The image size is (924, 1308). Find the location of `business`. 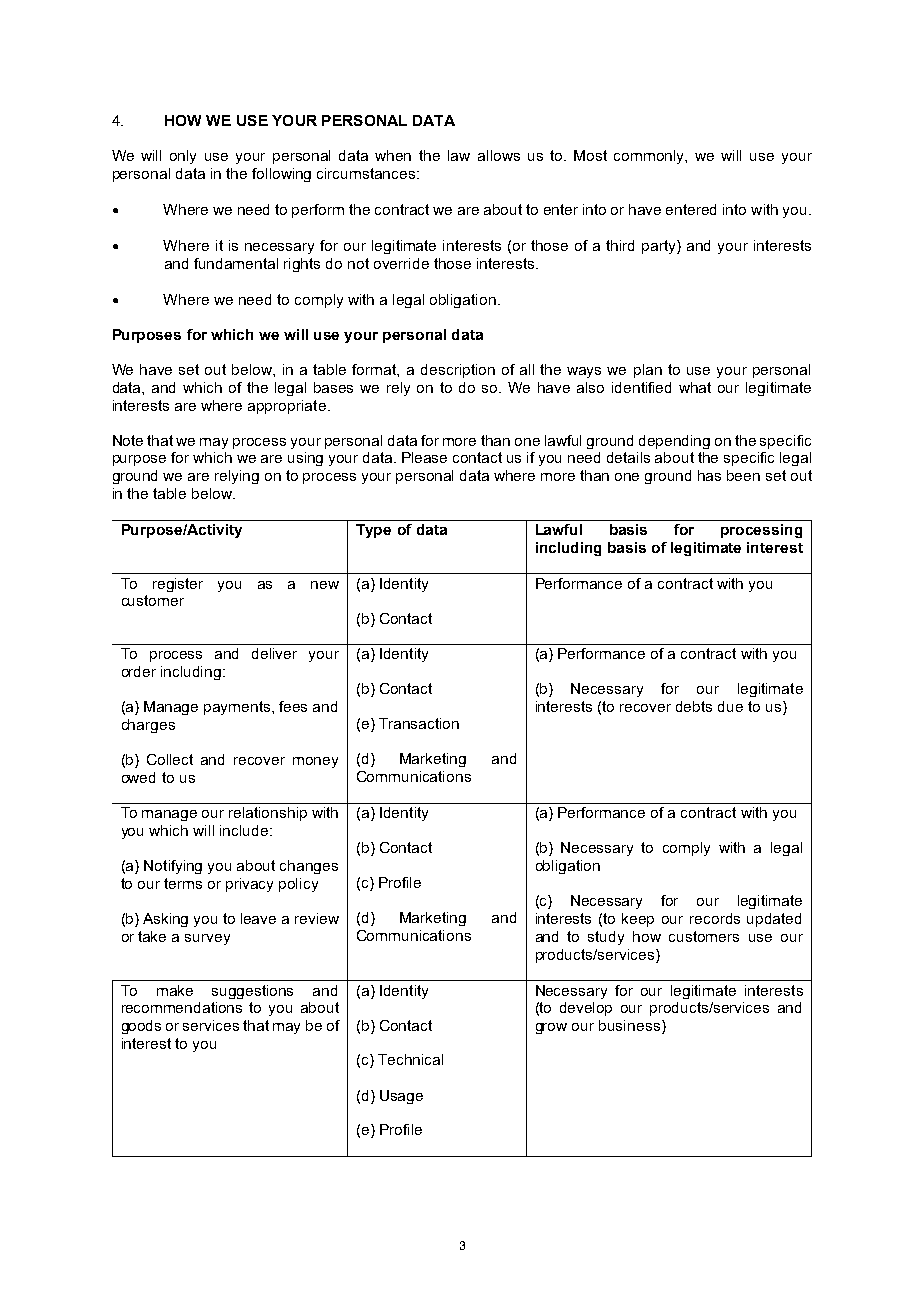

business is located at coordinates (629, 1025).
